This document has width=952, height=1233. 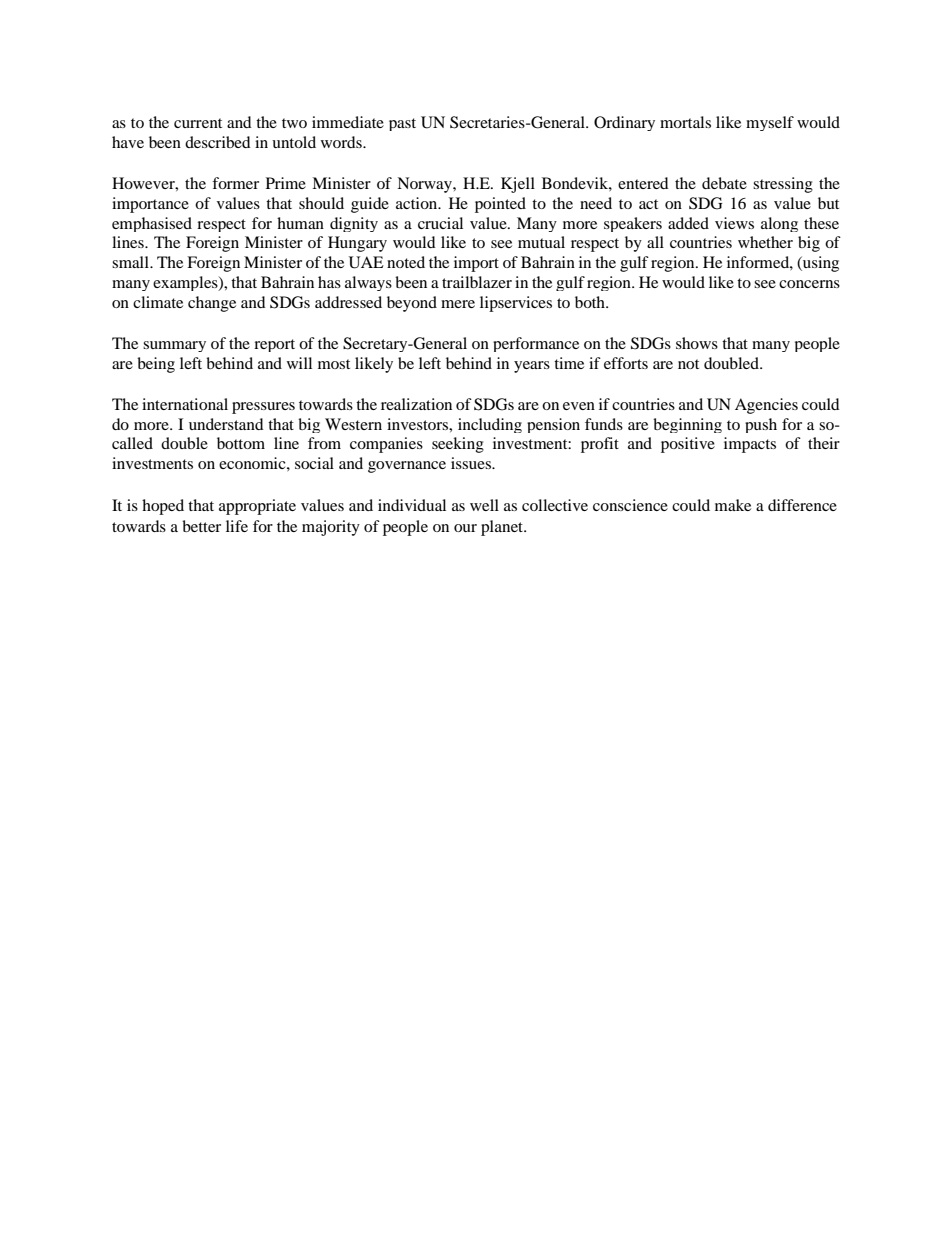 What do you see at coordinates (218, 142) in the document?
I see `described` at bounding box center [218, 142].
